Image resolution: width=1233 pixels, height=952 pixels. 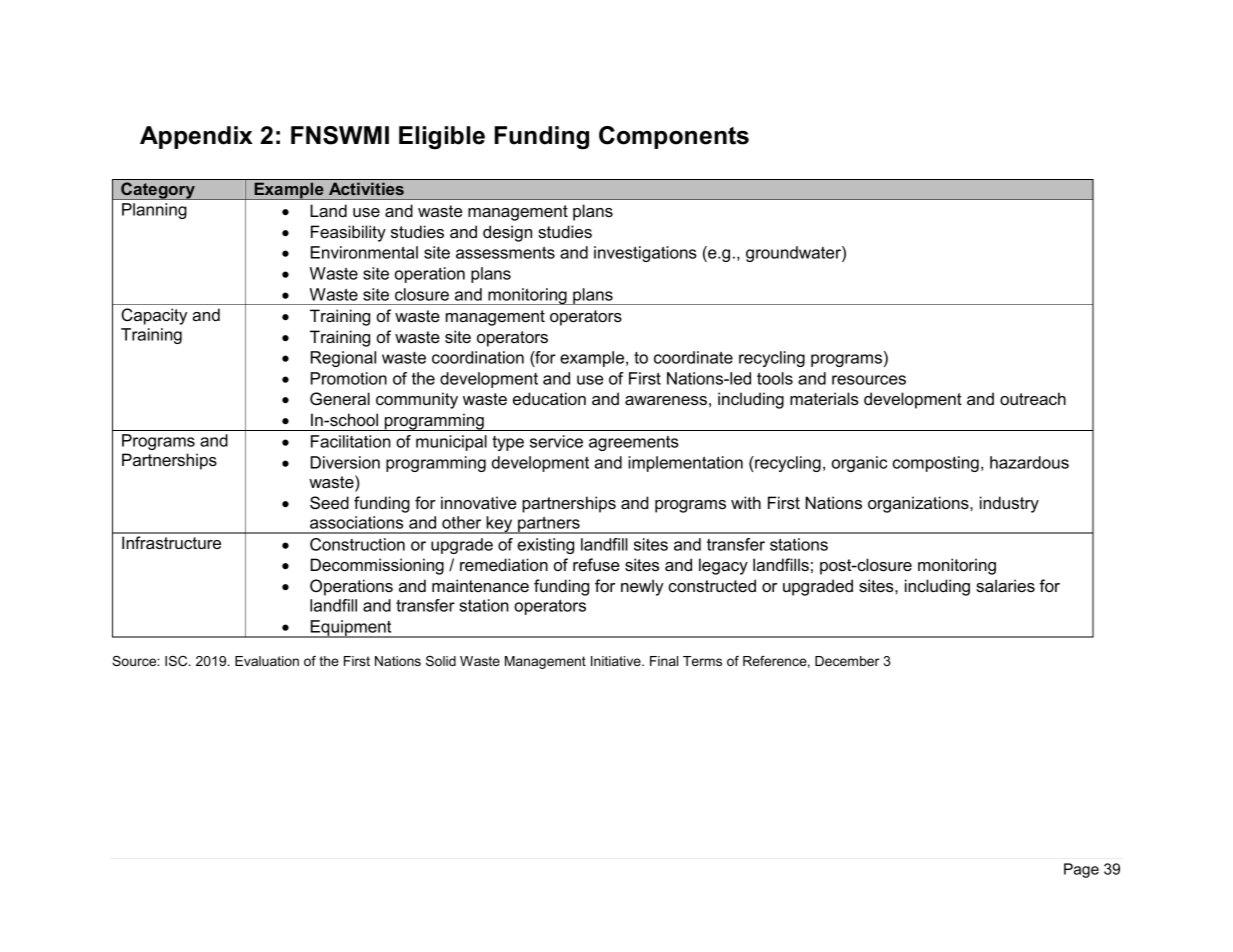 I want to click on Appendix, so click(x=196, y=137).
